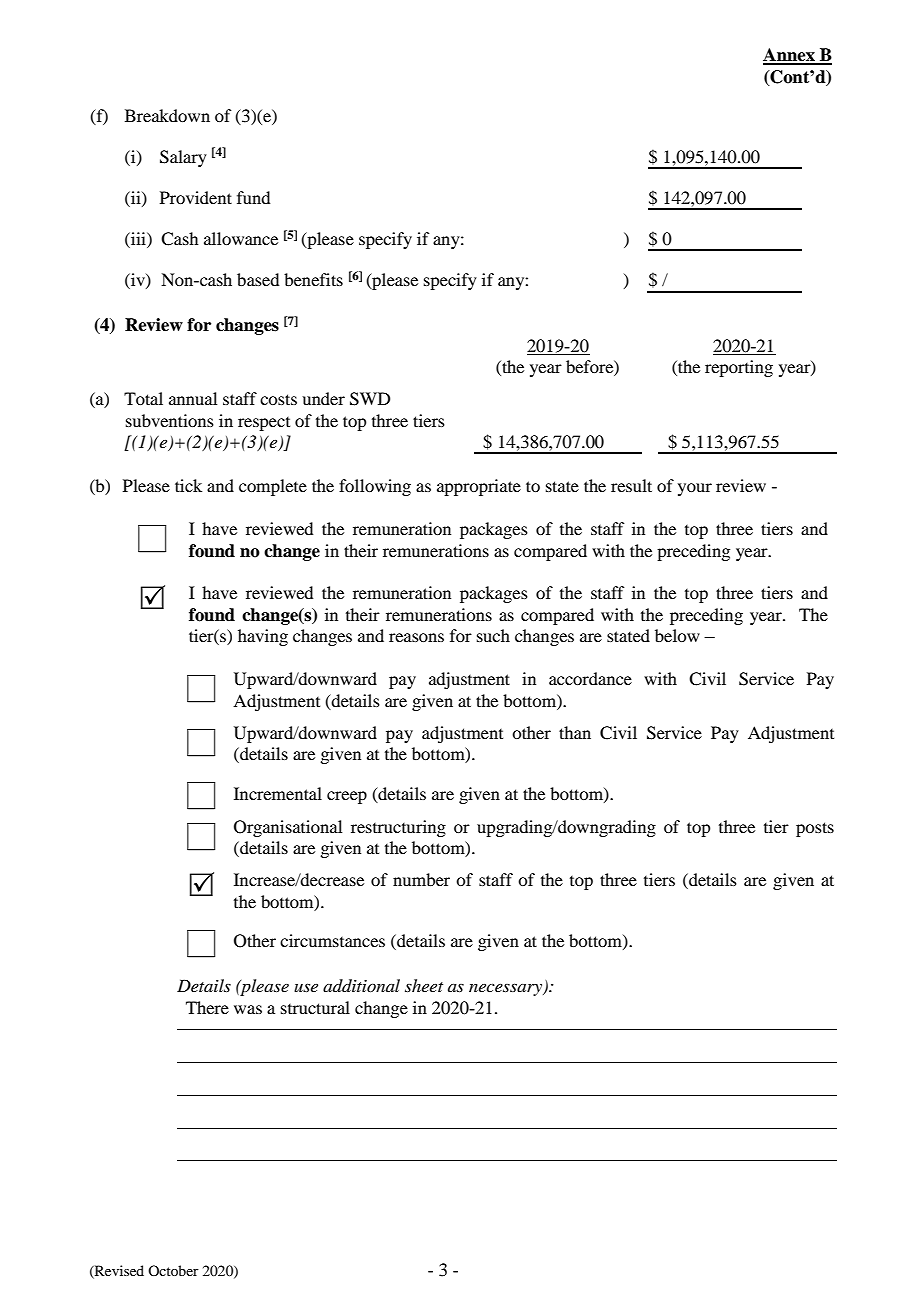 This page has height=1308, width=924. Describe the element at coordinates (278, 793) in the page. I see `Incremental` at that location.
